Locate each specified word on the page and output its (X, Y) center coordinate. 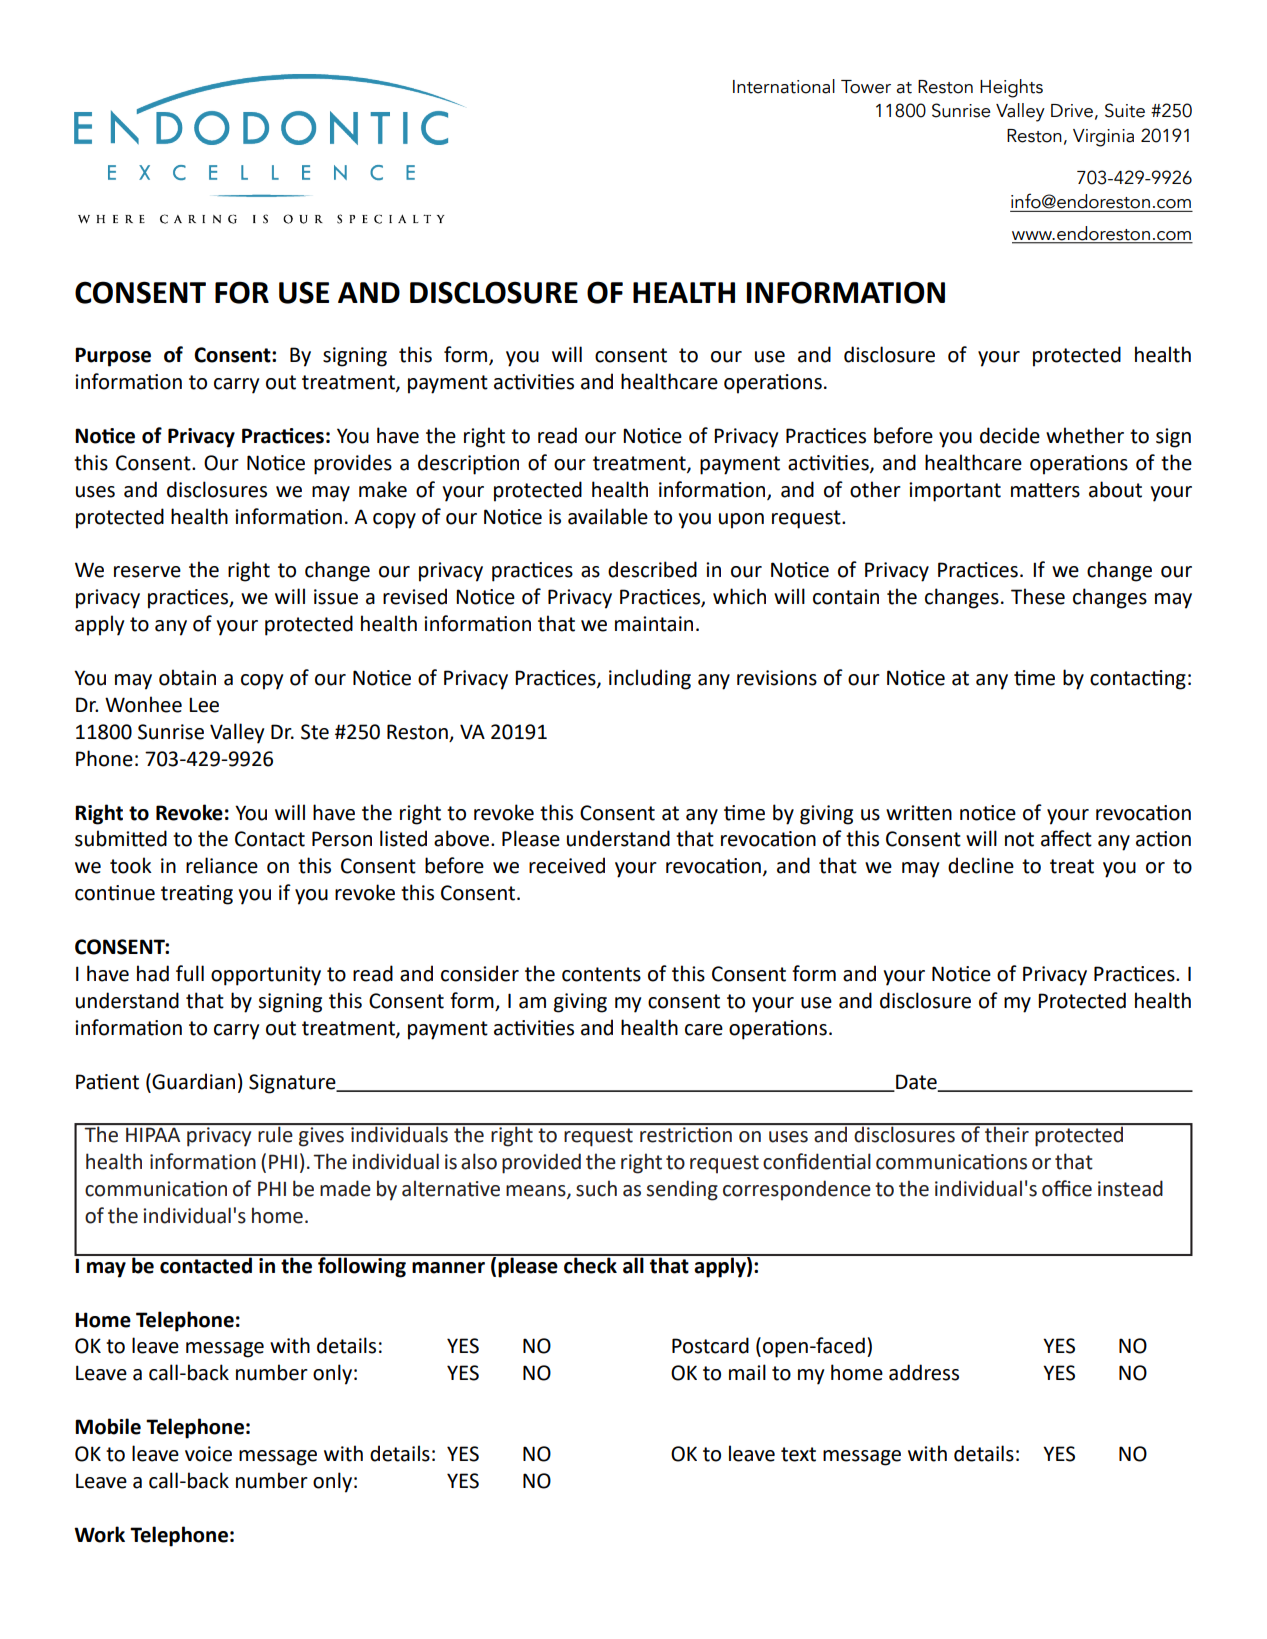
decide (1010, 435)
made (345, 1188)
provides (353, 464)
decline (981, 865)
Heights (1011, 88)
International (784, 86)
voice (208, 1454)
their (1007, 1133)
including (650, 679)
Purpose (113, 357)
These (1038, 596)
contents (601, 974)
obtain (187, 677)
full (190, 973)
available (608, 516)
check (590, 1264)
